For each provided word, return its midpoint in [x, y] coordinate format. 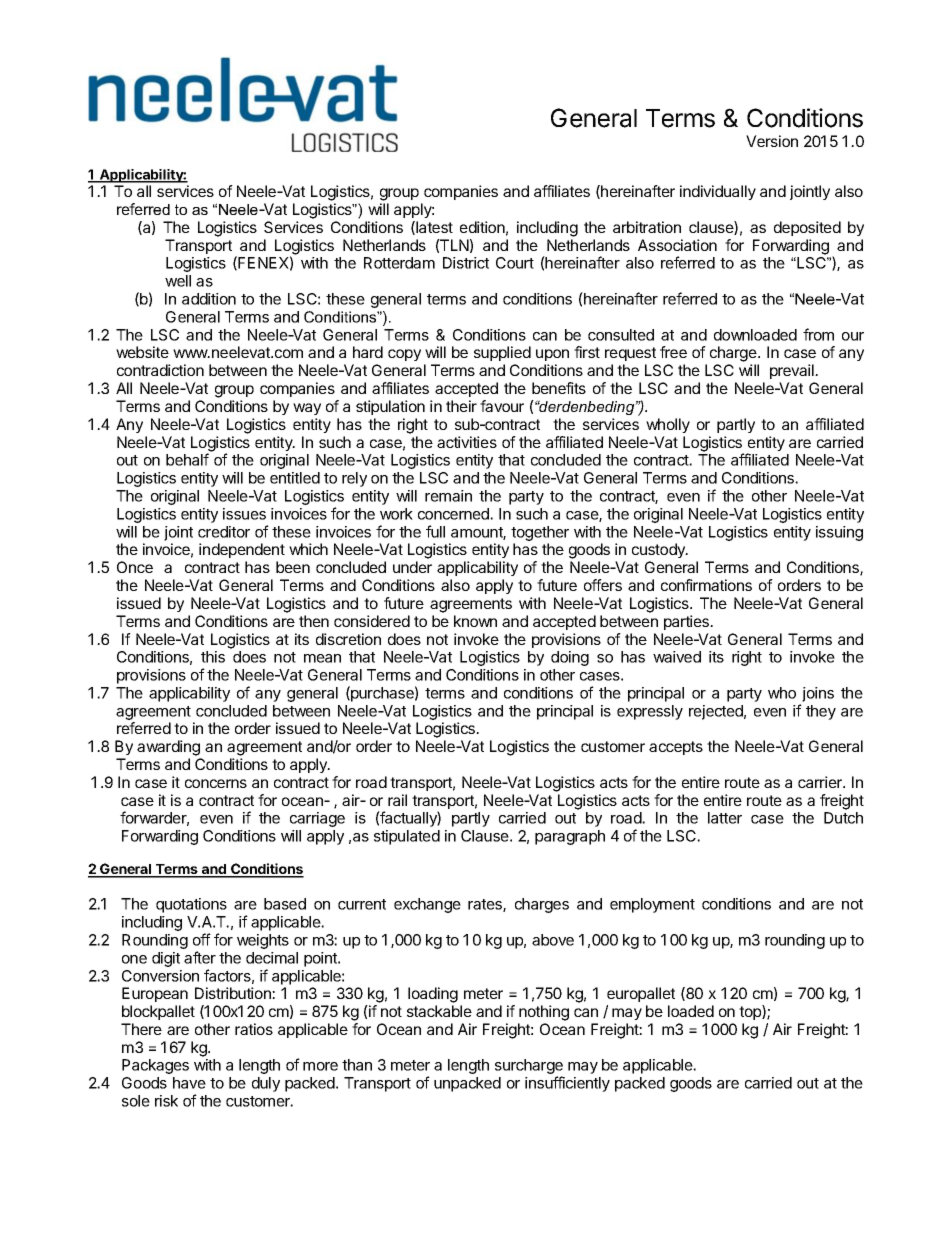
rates [486, 905]
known [475, 621]
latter [725, 818]
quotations [191, 905]
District [466, 263]
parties [688, 622]
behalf [187, 459]
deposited [807, 228]
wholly [668, 425]
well [178, 281]
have [189, 1083]
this [213, 657]
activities [467, 442]
